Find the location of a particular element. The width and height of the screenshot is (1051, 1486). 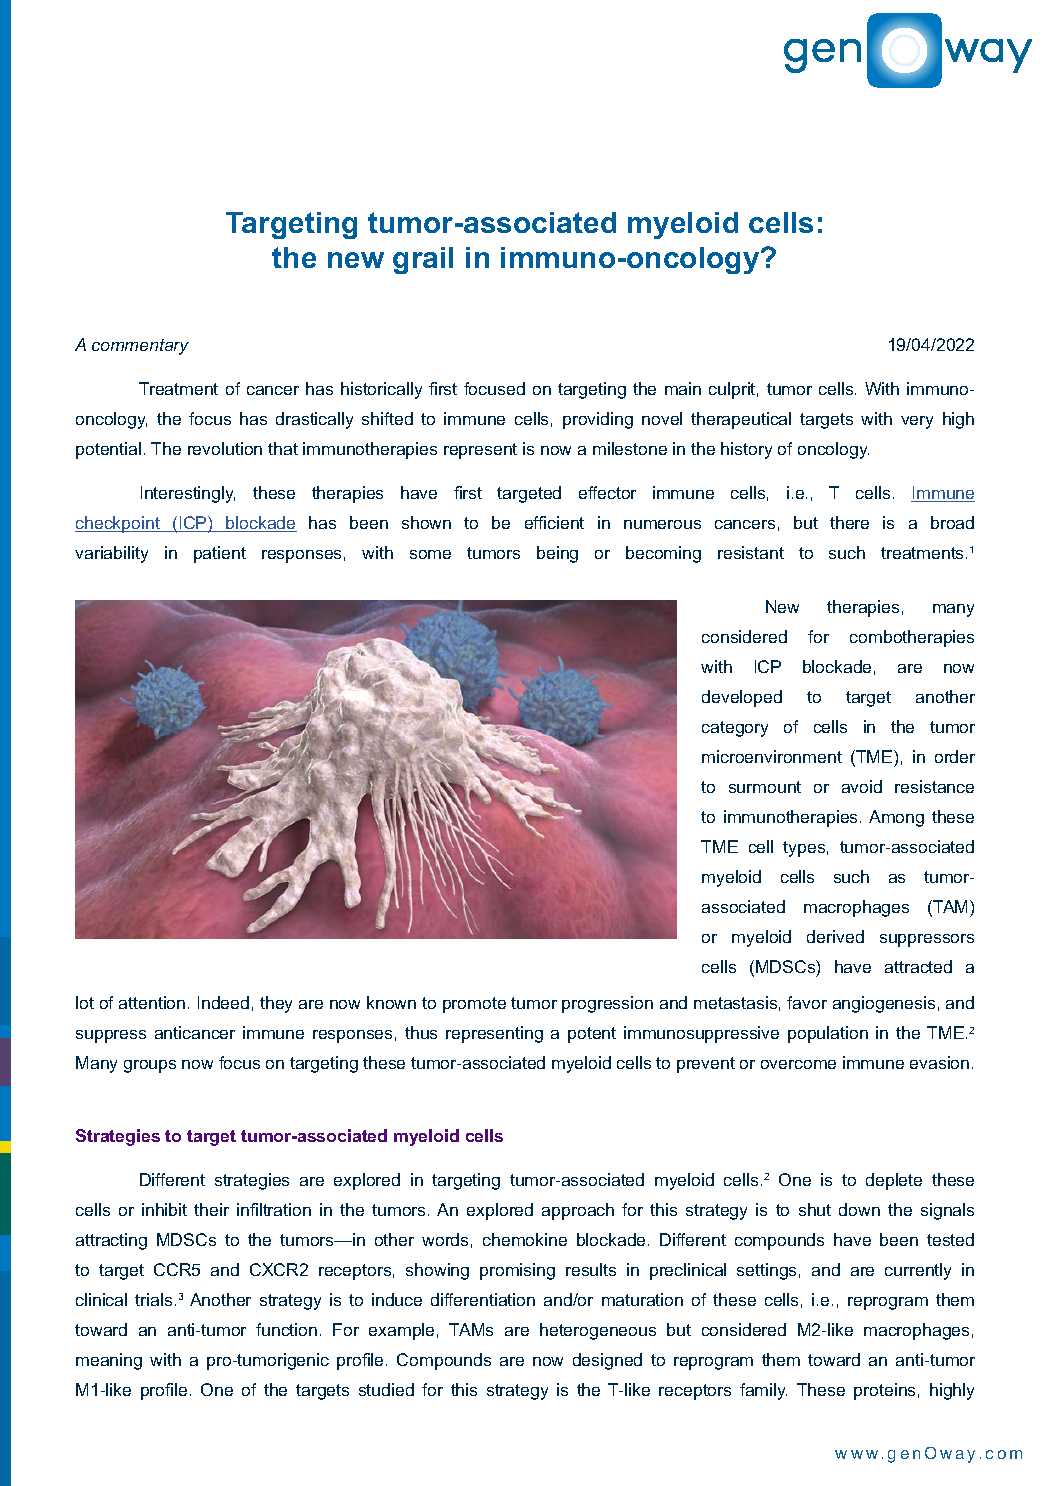

thus is located at coordinates (421, 1032).
